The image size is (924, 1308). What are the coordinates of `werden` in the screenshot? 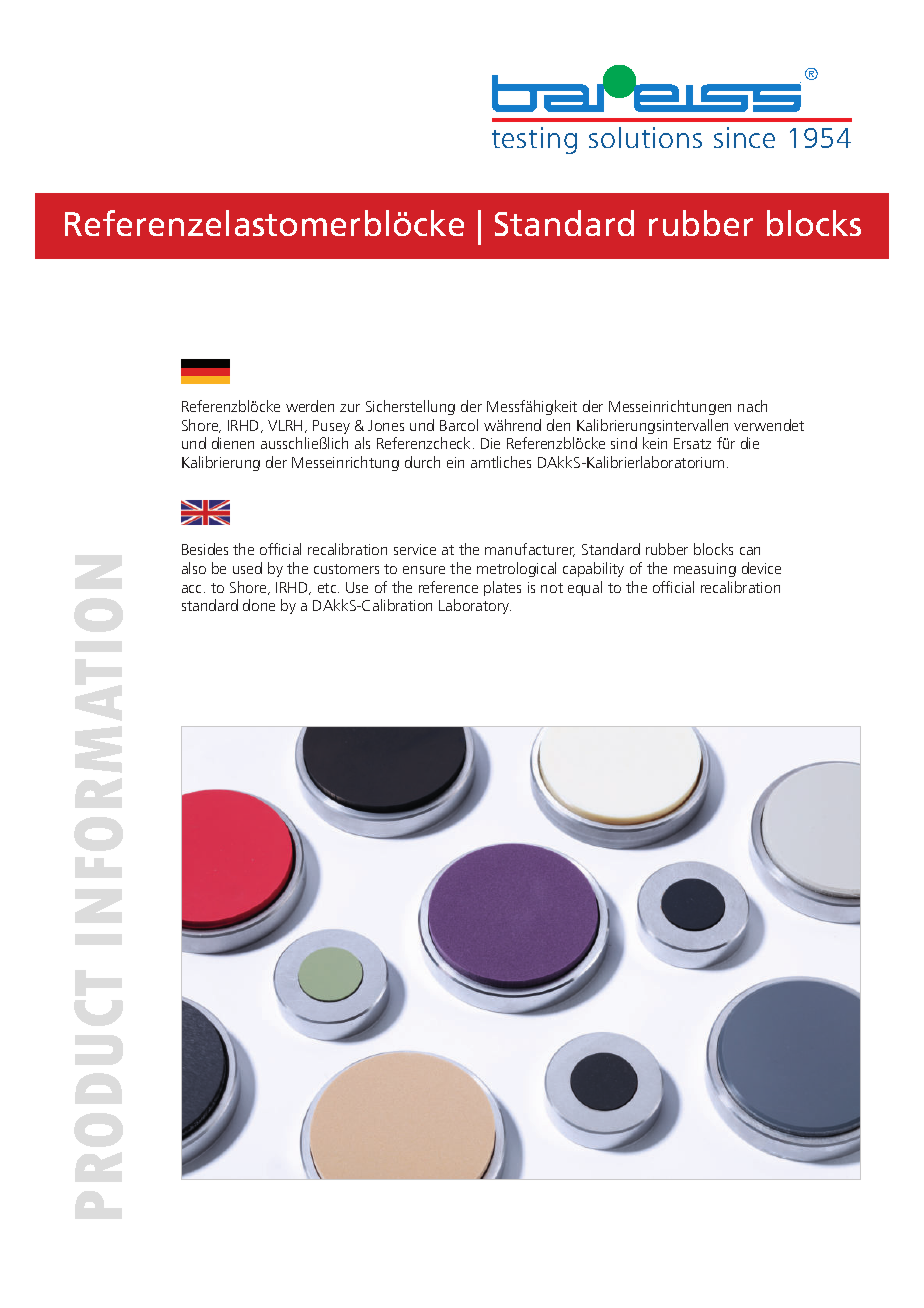 It's located at (310, 406).
